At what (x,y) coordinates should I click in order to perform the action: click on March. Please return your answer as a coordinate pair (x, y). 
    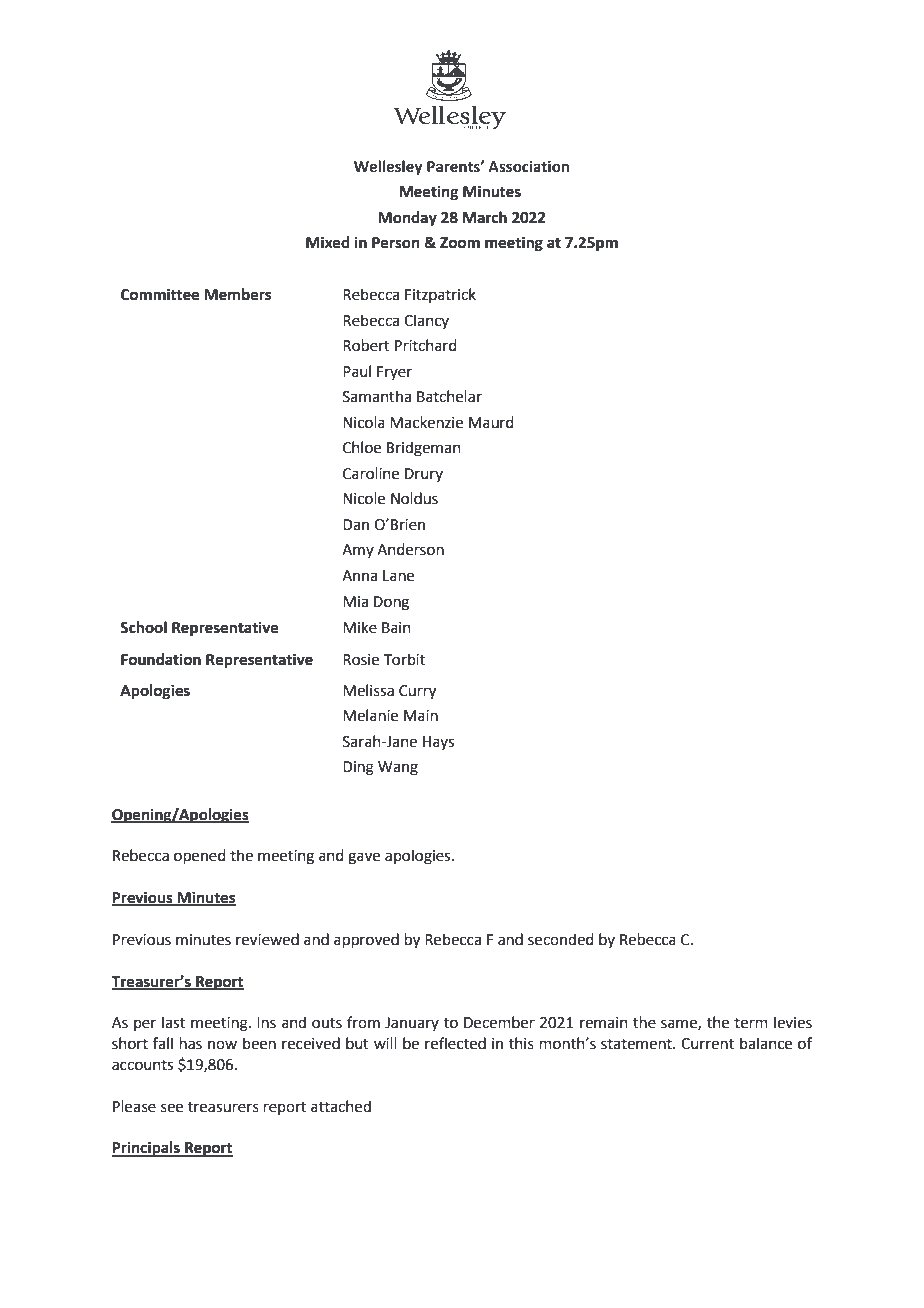
    Looking at the image, I should click on (485, 217).
